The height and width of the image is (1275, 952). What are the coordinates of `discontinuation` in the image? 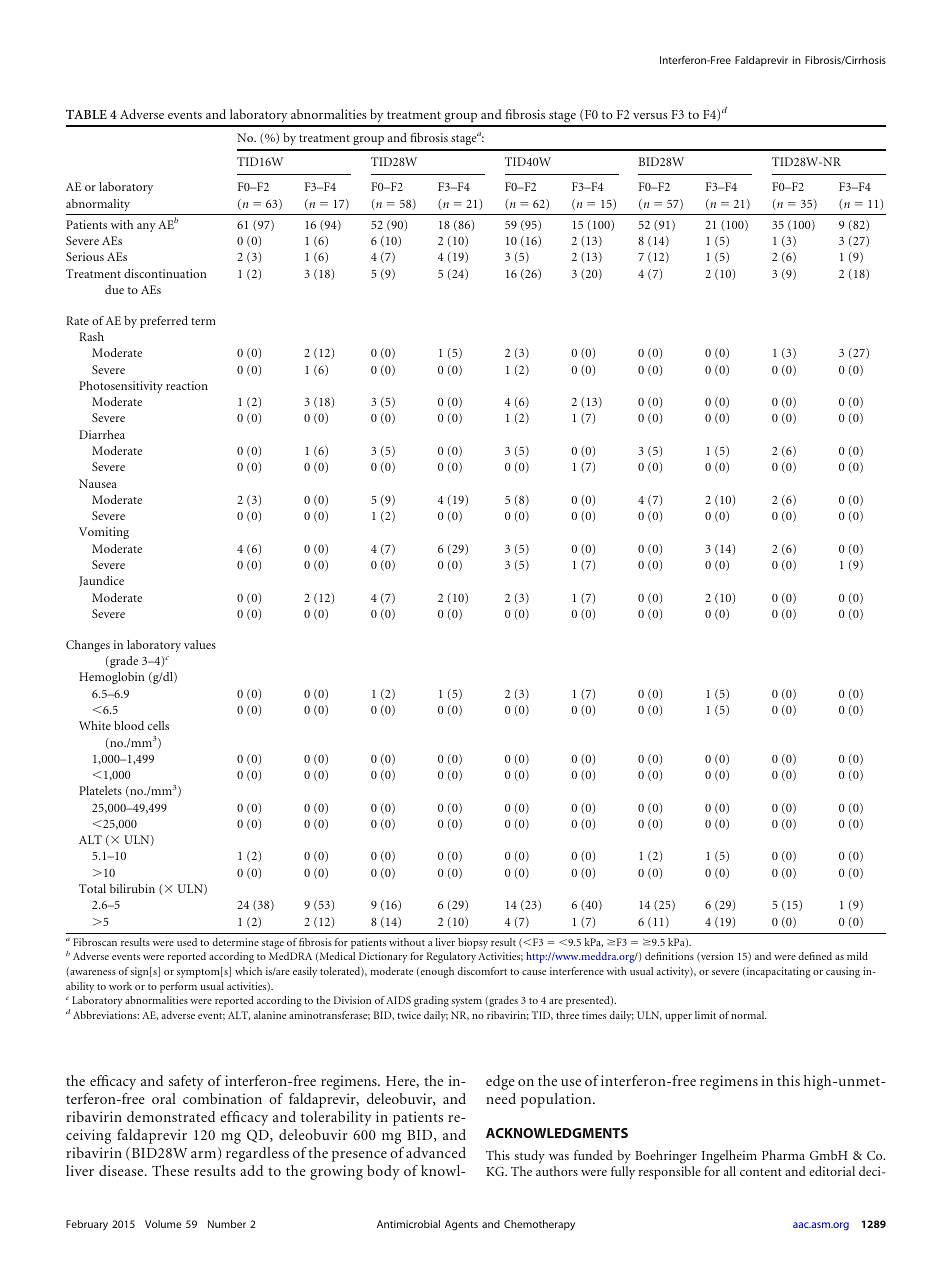 It's located at (165, 273).
